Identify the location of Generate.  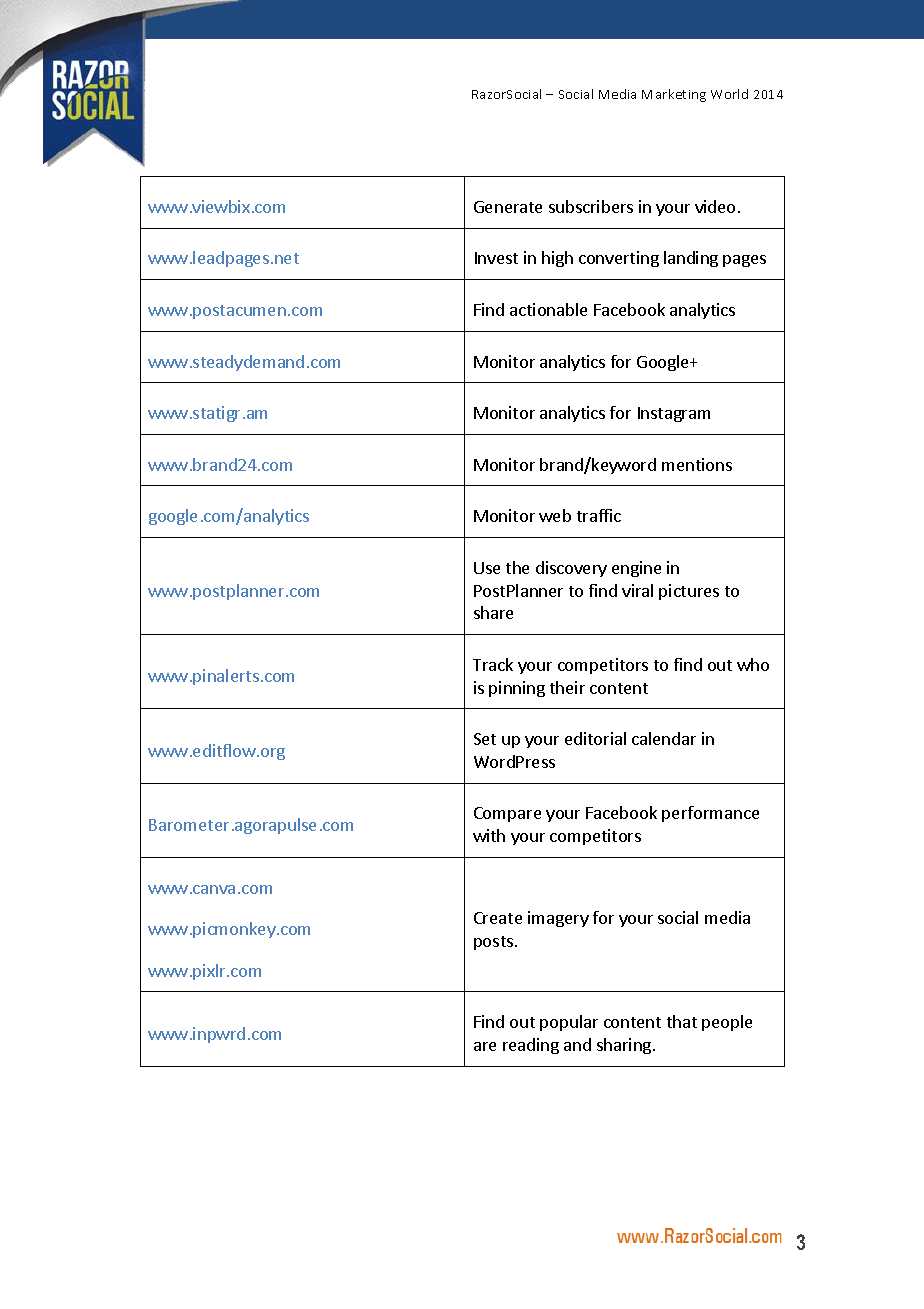
(508, 207).
